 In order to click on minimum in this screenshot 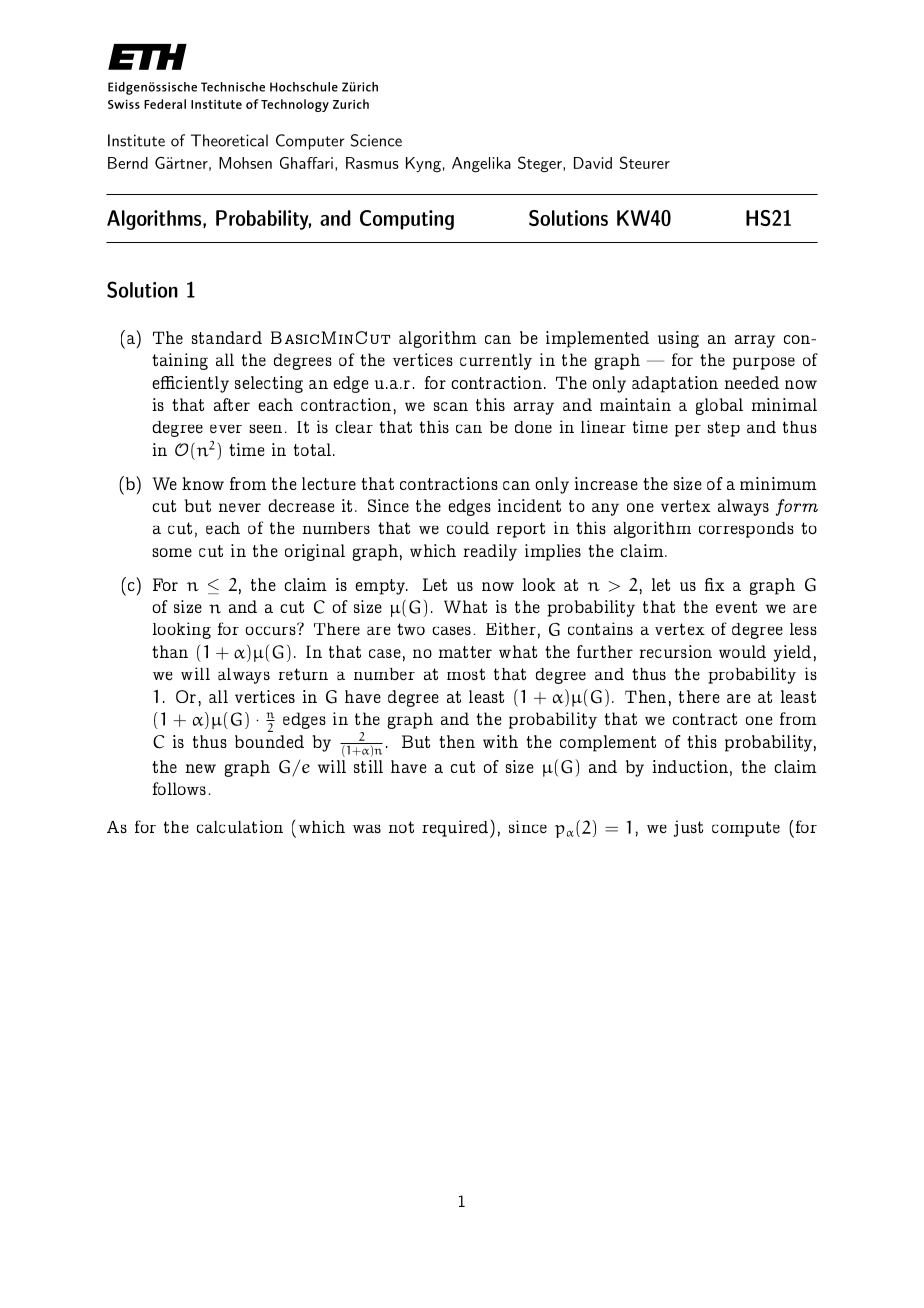, I will do `click(778, 483)`.
